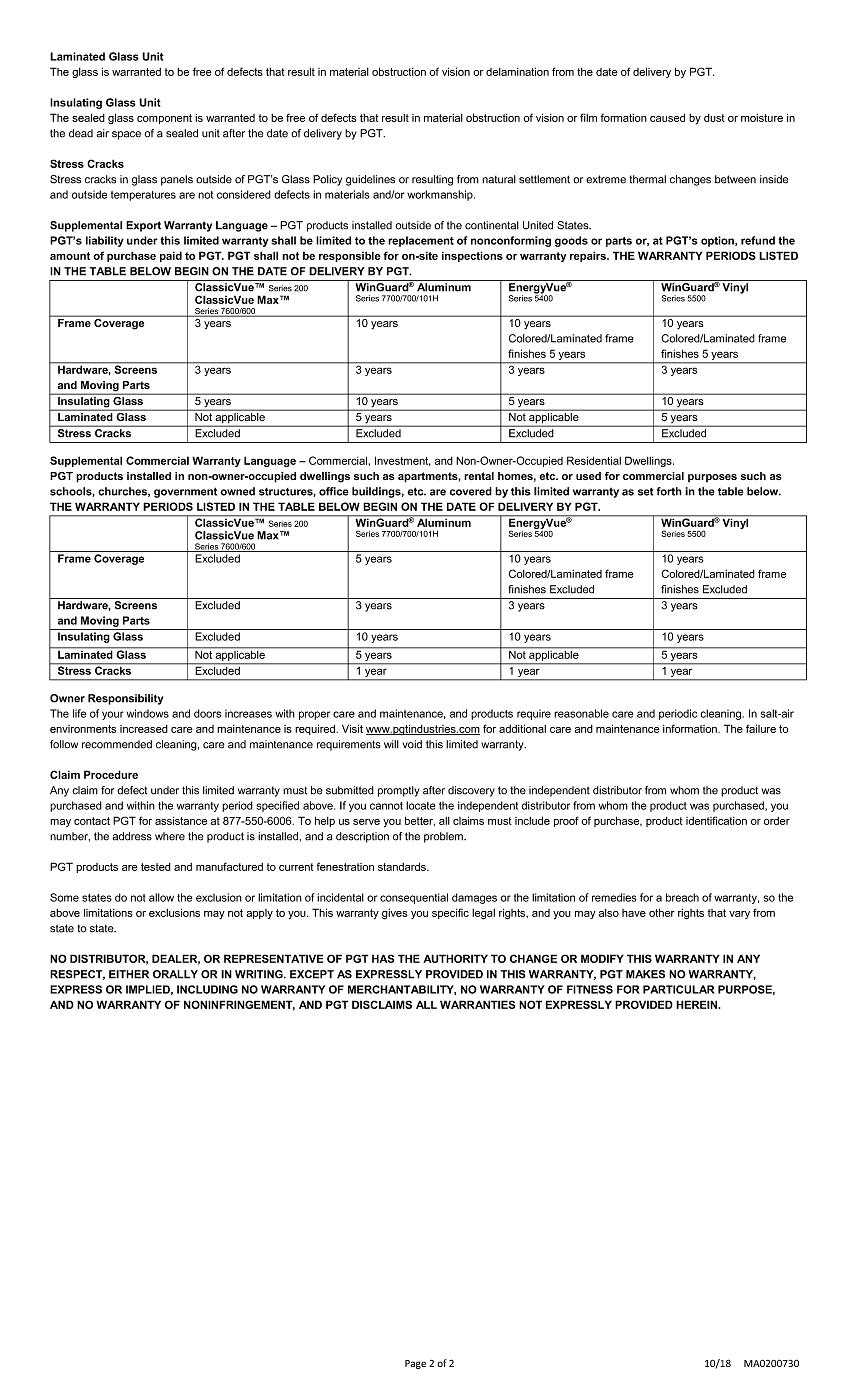  What do you see at coordinates (758, 240) in the page?
I see `refund` at bounding box center [758, 240].
